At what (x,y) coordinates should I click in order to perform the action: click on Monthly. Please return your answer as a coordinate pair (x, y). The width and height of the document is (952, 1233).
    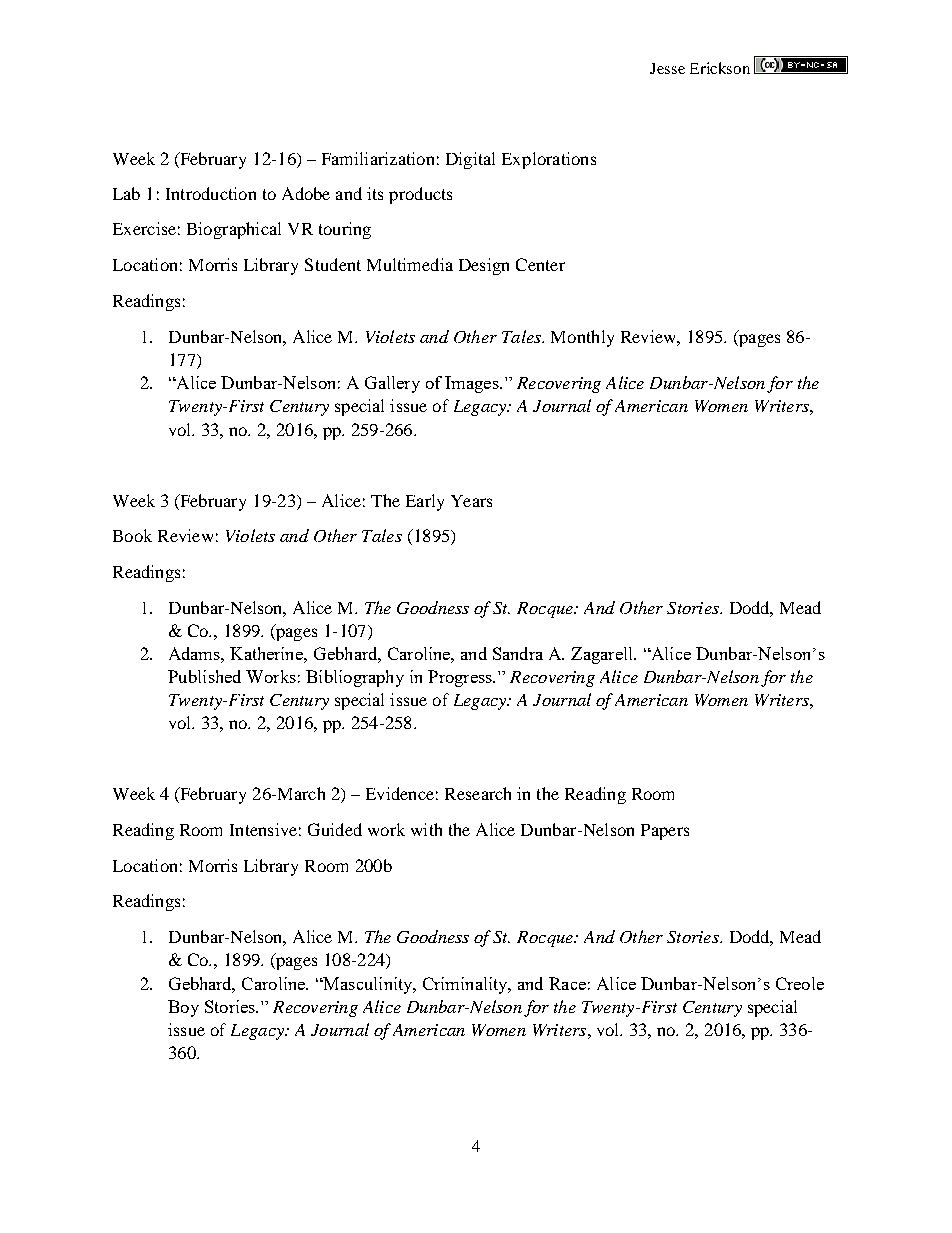
    Looking at the image, I should click on (582, 338).
